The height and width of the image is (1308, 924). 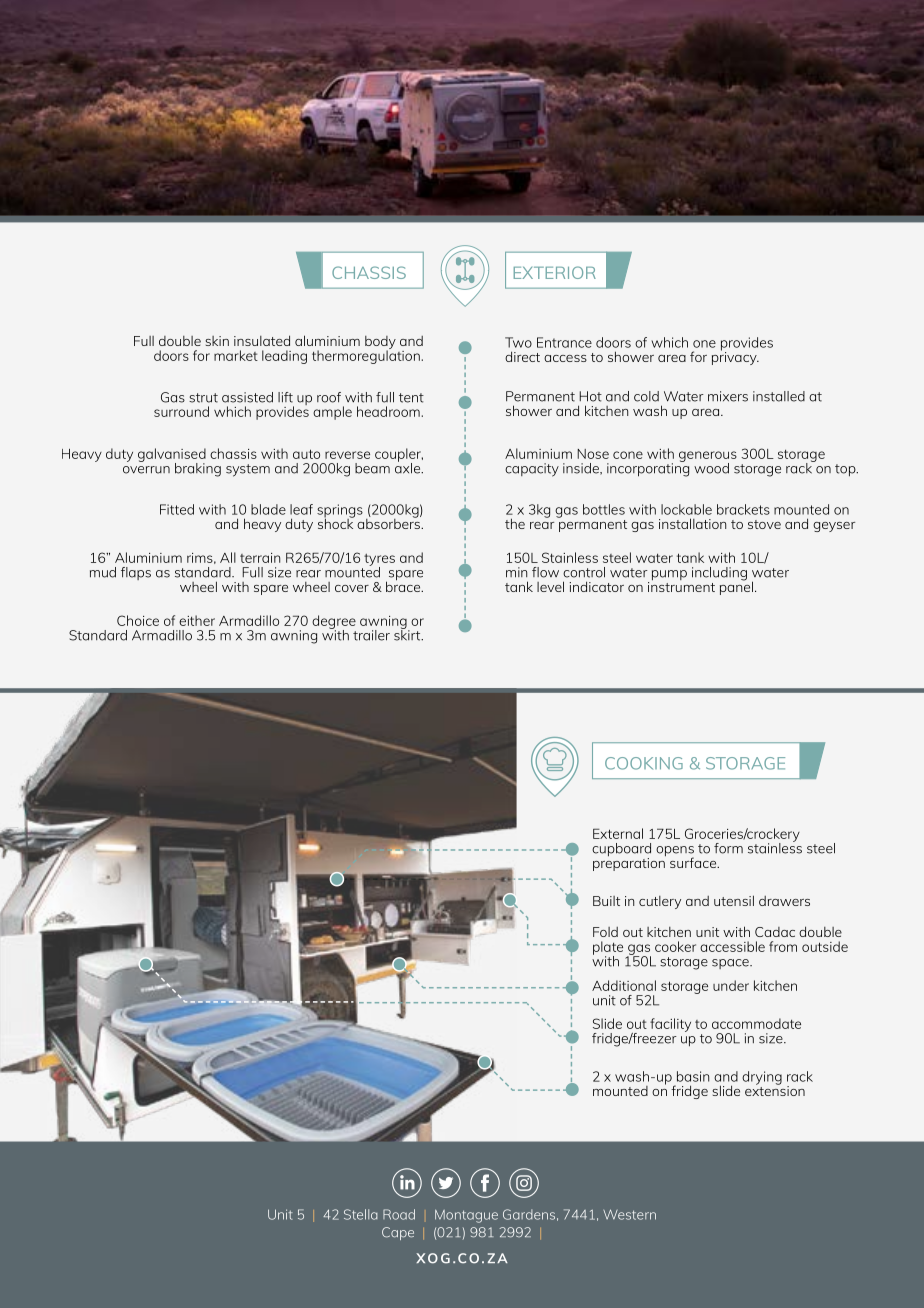 What do you see at coordinates (217, 341) in the image?
I see `skin` at bounding box center [217, 341].
